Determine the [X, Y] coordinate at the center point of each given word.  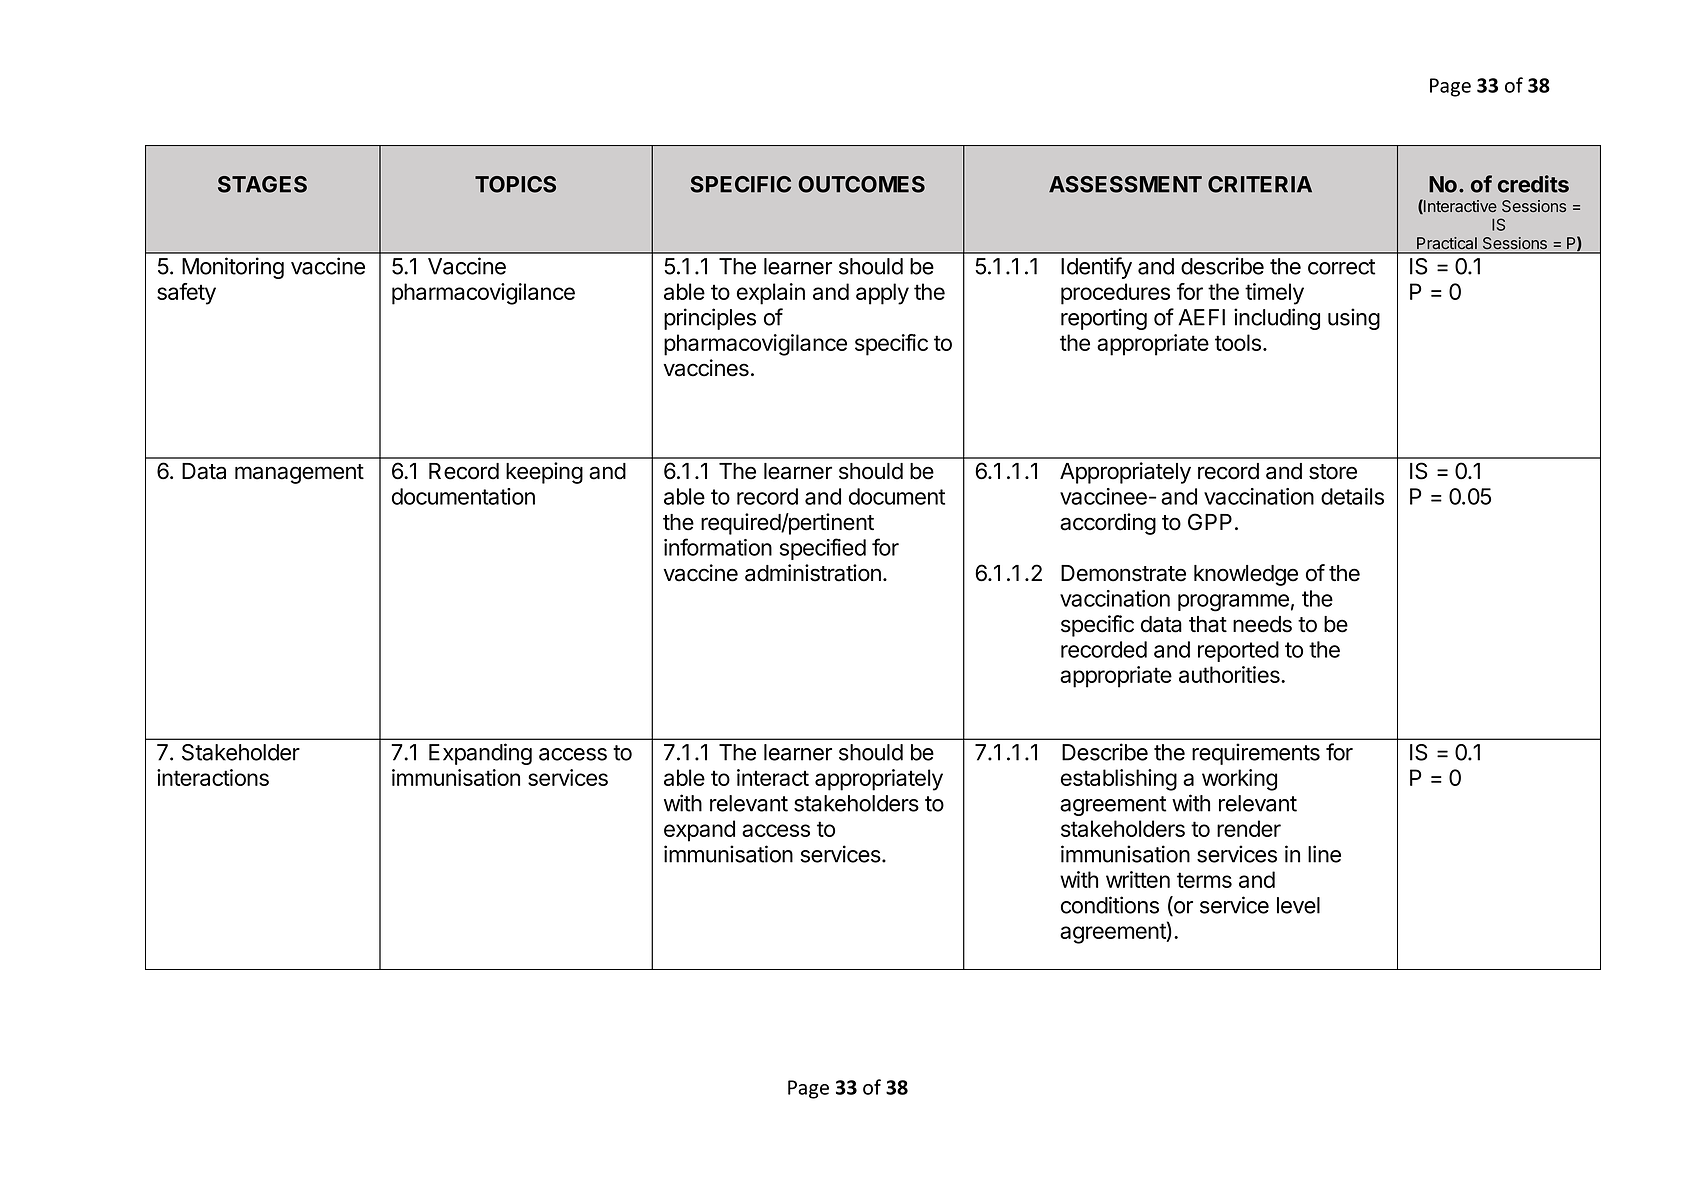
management [299, 474]
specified [823, 549]
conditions [1110, 905]
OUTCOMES [861, 184]
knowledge [1246, 575]
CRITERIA [1260, 184]
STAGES [262, 184]
